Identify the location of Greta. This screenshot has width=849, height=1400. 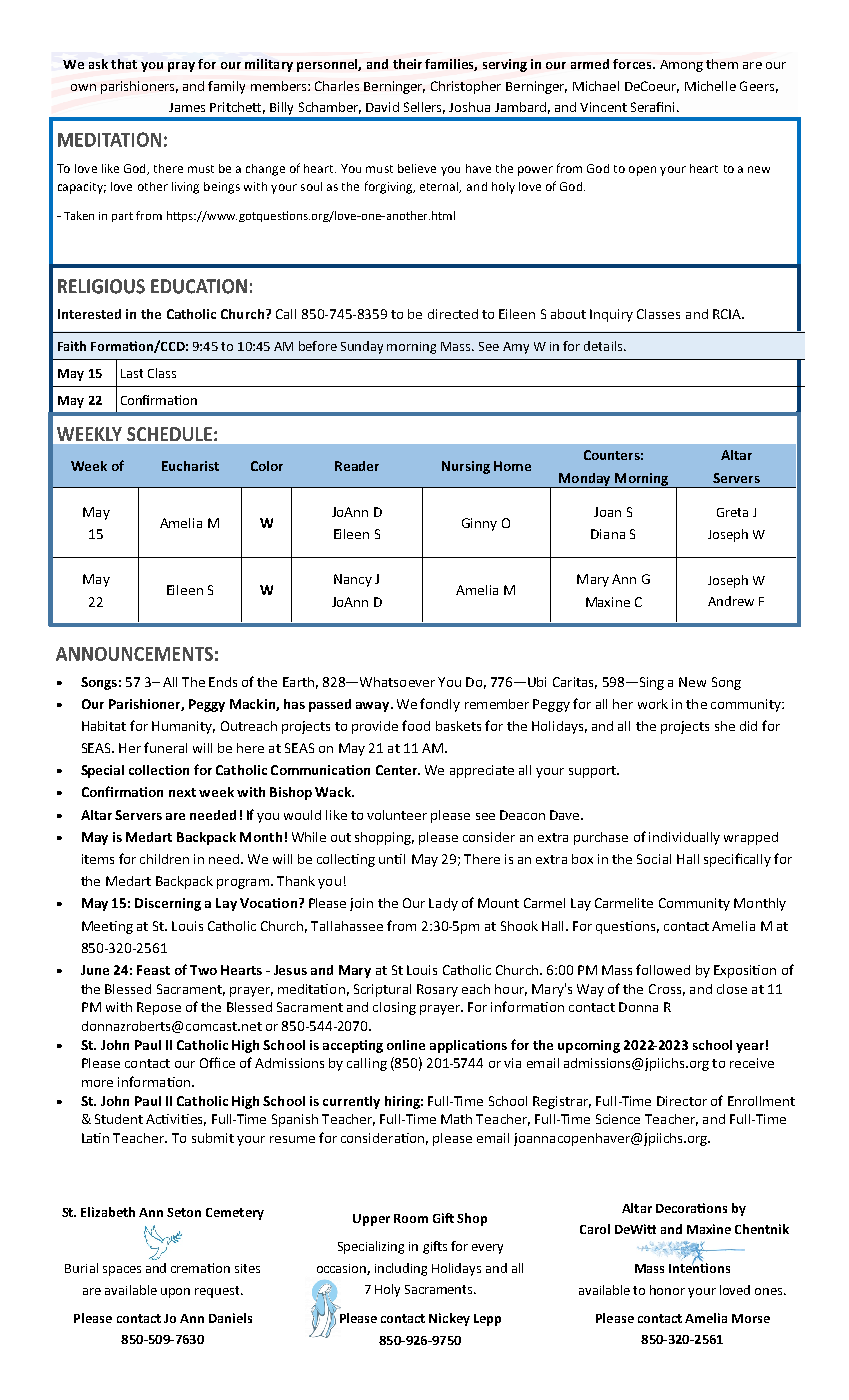
(732, 512).
